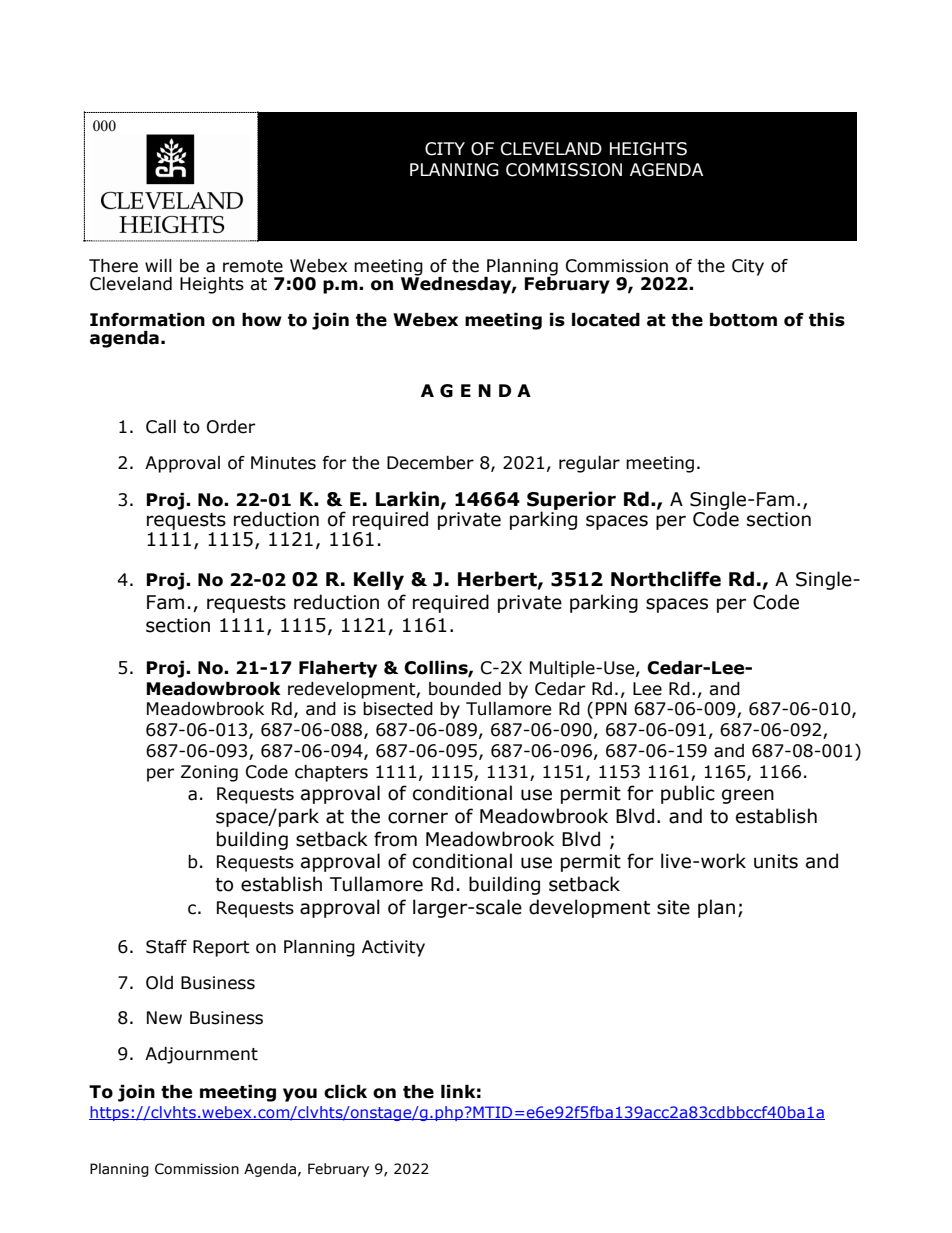  I want to click on December, so click(430, 463).
